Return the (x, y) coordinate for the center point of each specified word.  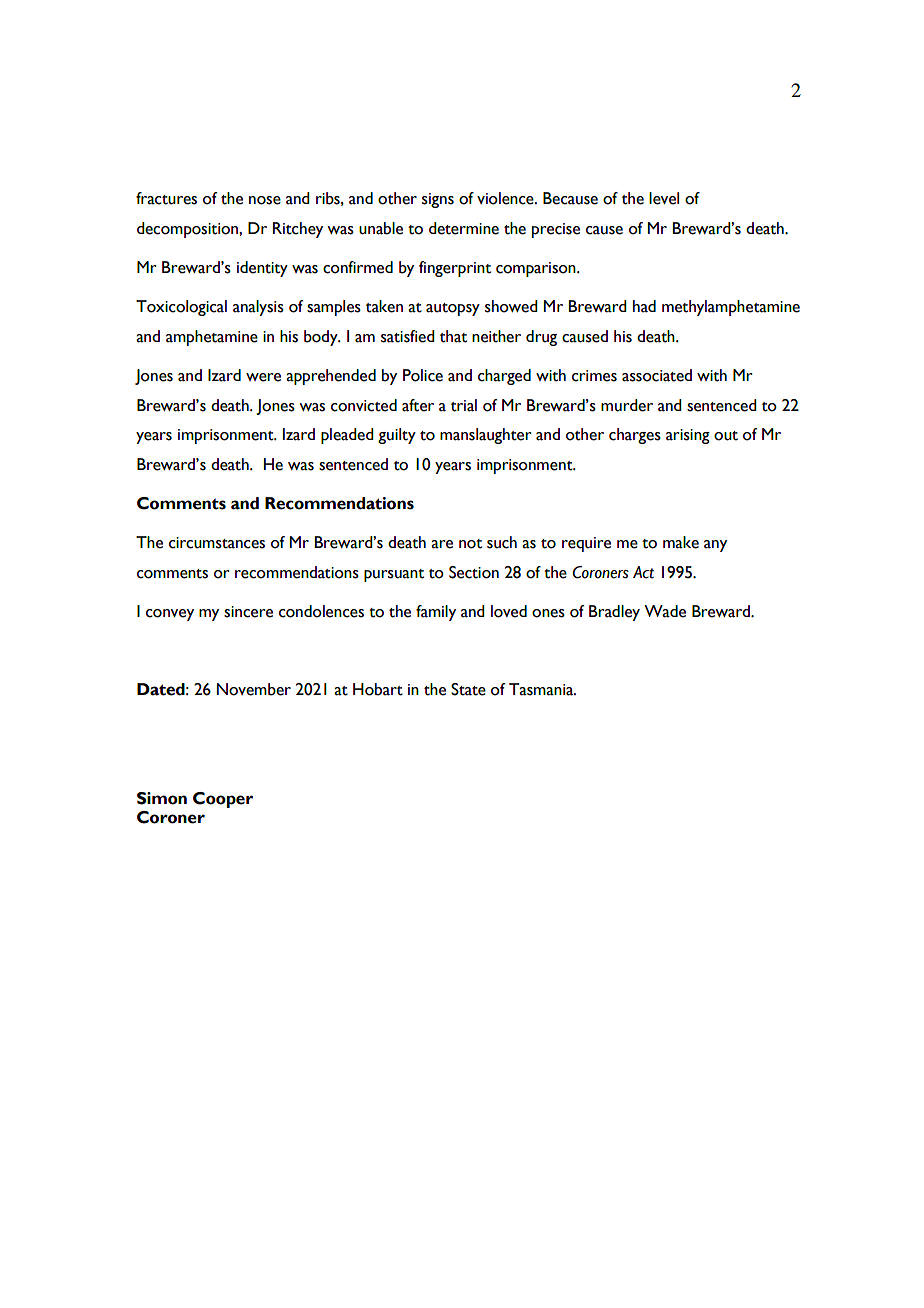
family (436, 613)
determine (464, 228)
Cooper (223, 800)
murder (627, 405)
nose (265, 200)
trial (464, 405)
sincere (248, 612)
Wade (665, 611)
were (263, 377)
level (664, 198)
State (468, 689)
